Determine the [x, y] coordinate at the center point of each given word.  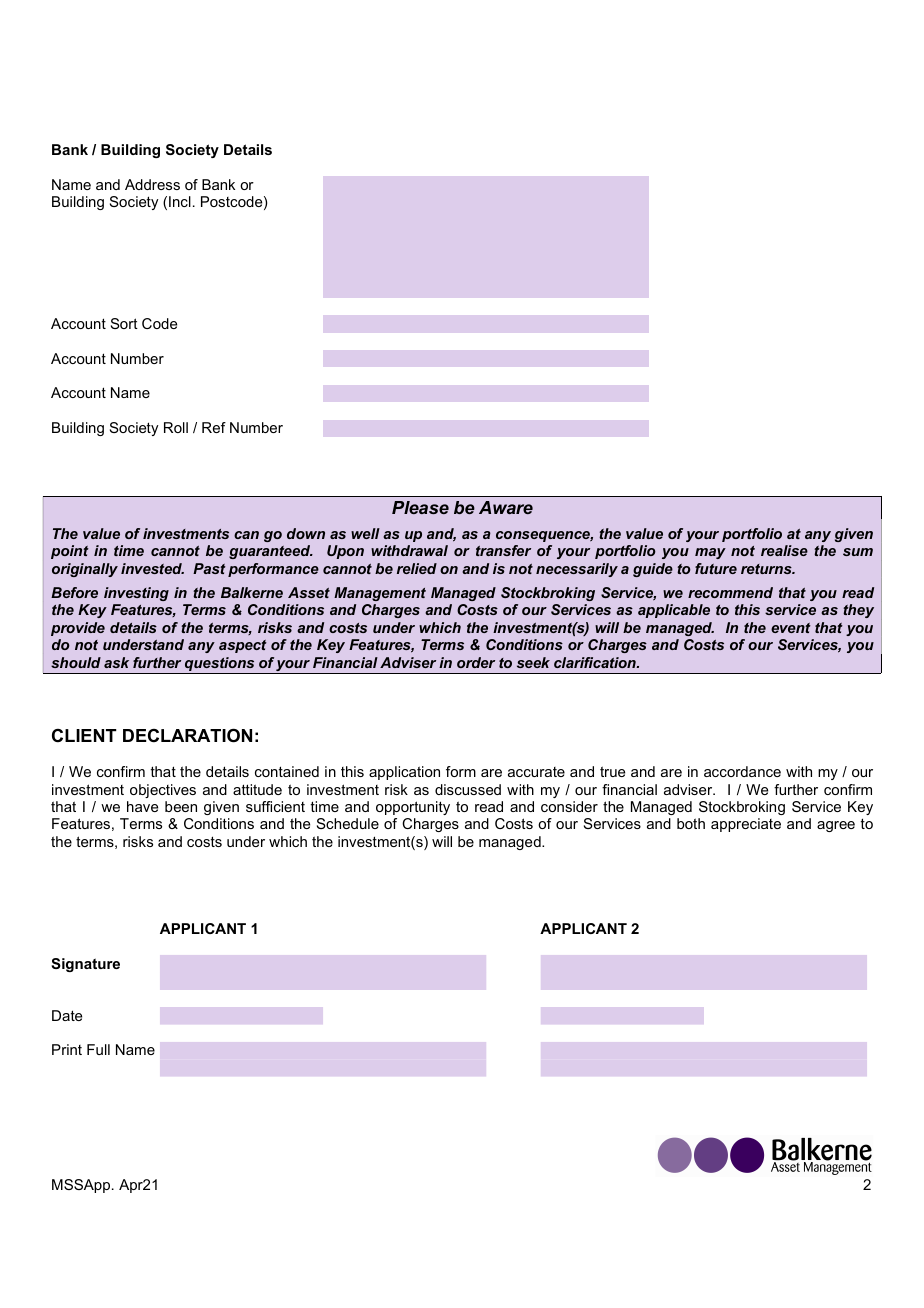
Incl [180, 201]
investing [136, 594]
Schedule [348, 823]
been [181, 806]
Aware [506, 507]
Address [152, 184]
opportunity [413, 808]
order [476, 662]
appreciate [746, 825]
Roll [176, 427]
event [791, 628]
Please [420, 507]
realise [784, 550]
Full [98, 1049]
